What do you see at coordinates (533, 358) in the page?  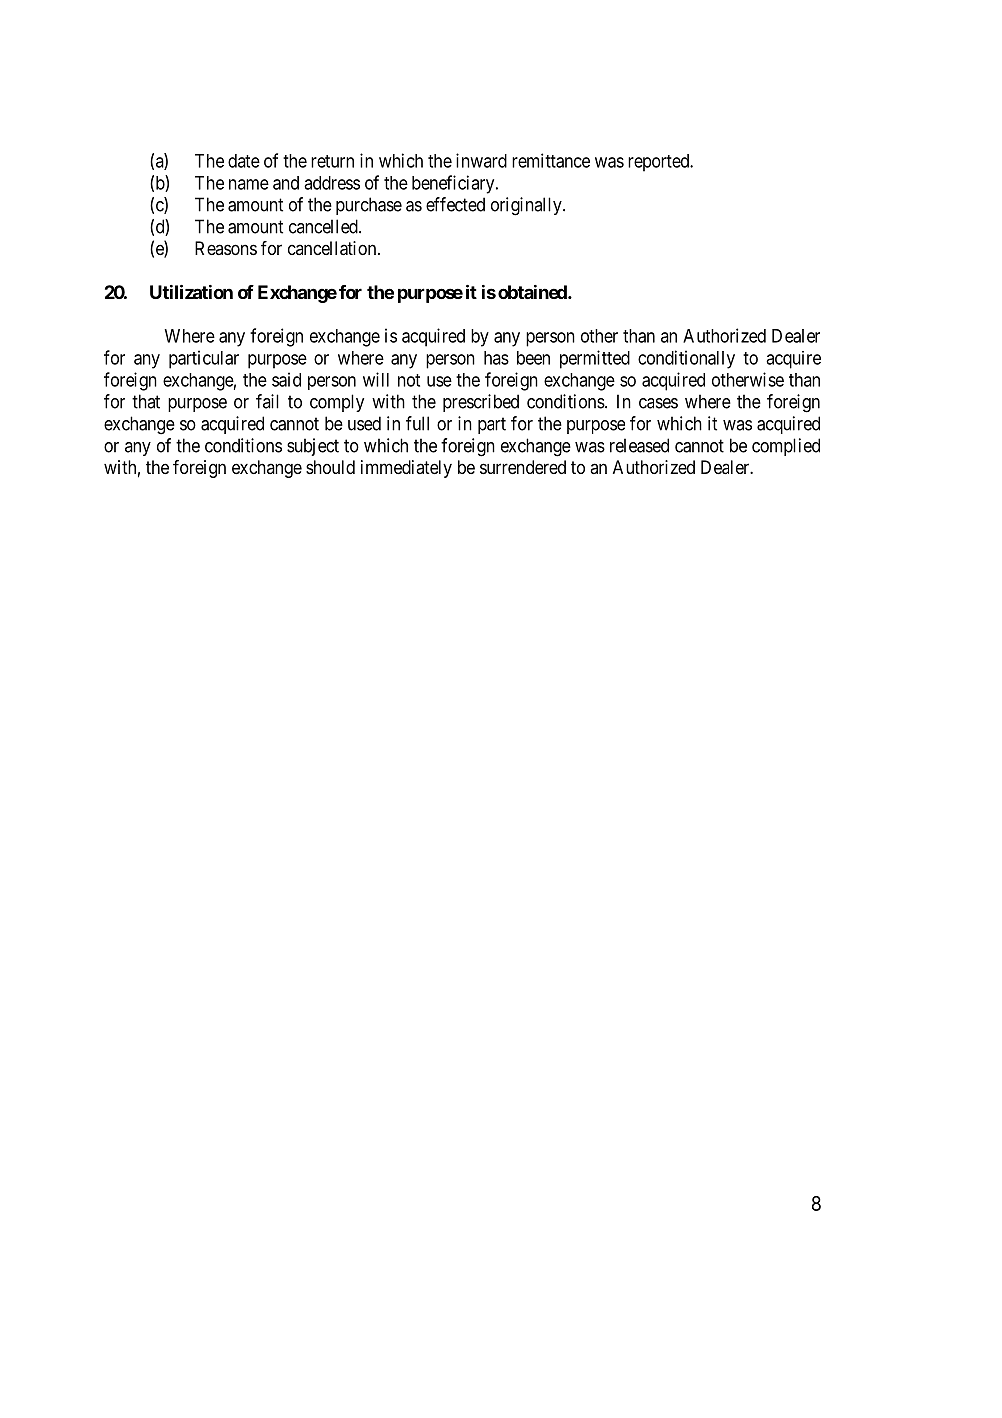 I see `been` at bounding box center [533, 358].
